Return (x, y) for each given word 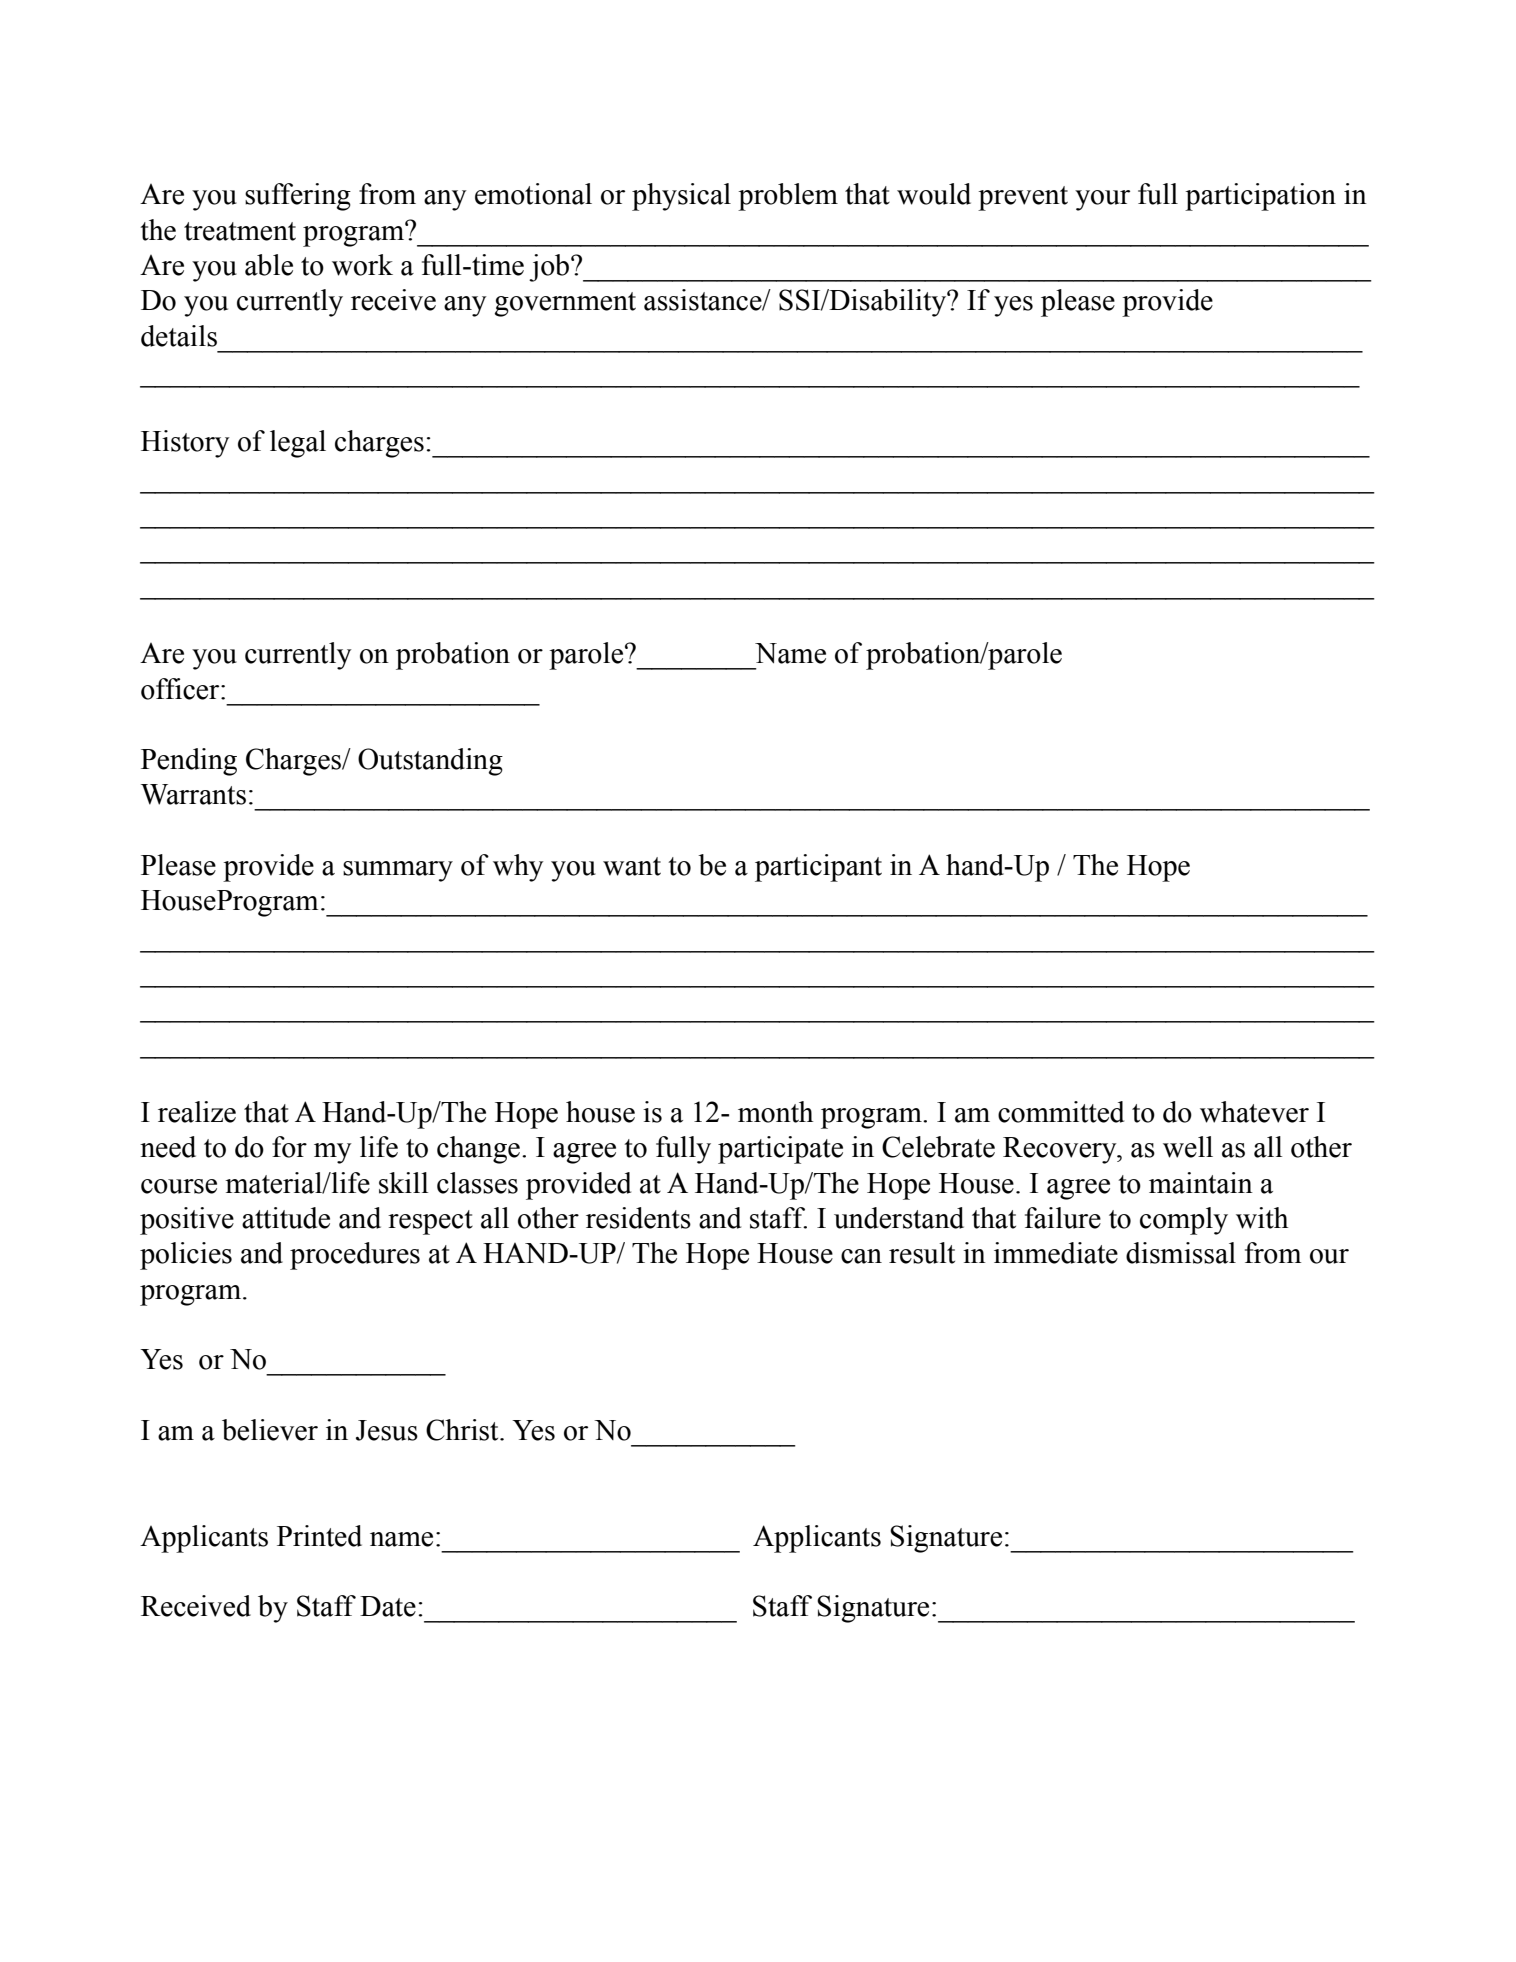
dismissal (1181, 1253)
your (1102, 200)
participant (818, 868)
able (269, 265)
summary (398, 871)
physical (681, 197)
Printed (319, 1536)
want (632, 866)
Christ (463, 1430)
